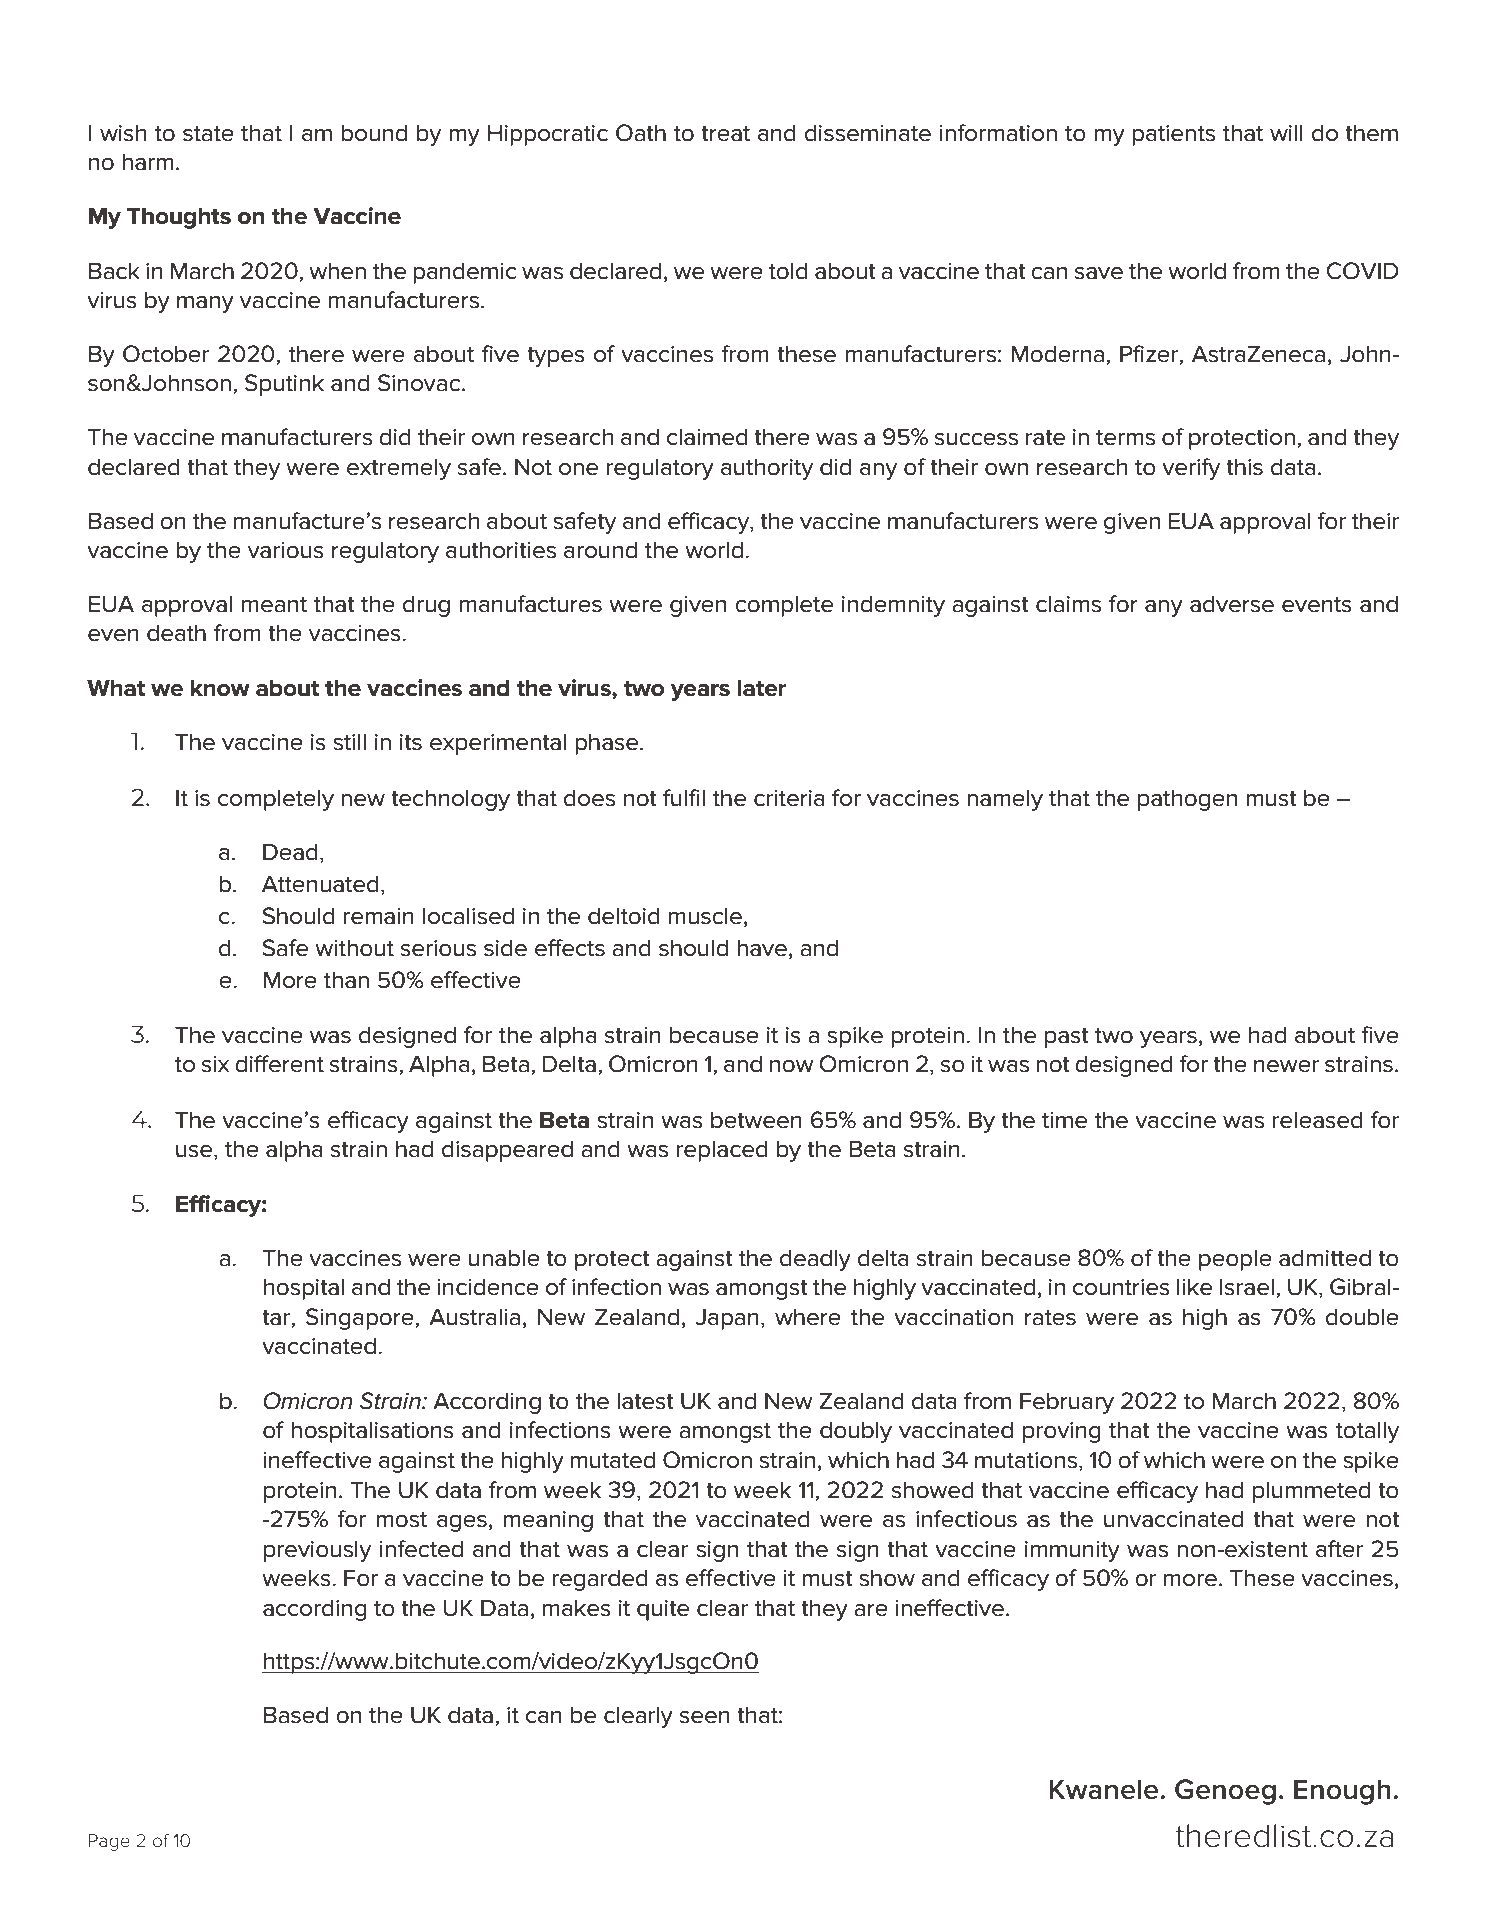 The image size is (1487, 1924). What do you see at coordinates (1173, 135) in the document?
I see `patients` at bounding box center [1173, 135].
